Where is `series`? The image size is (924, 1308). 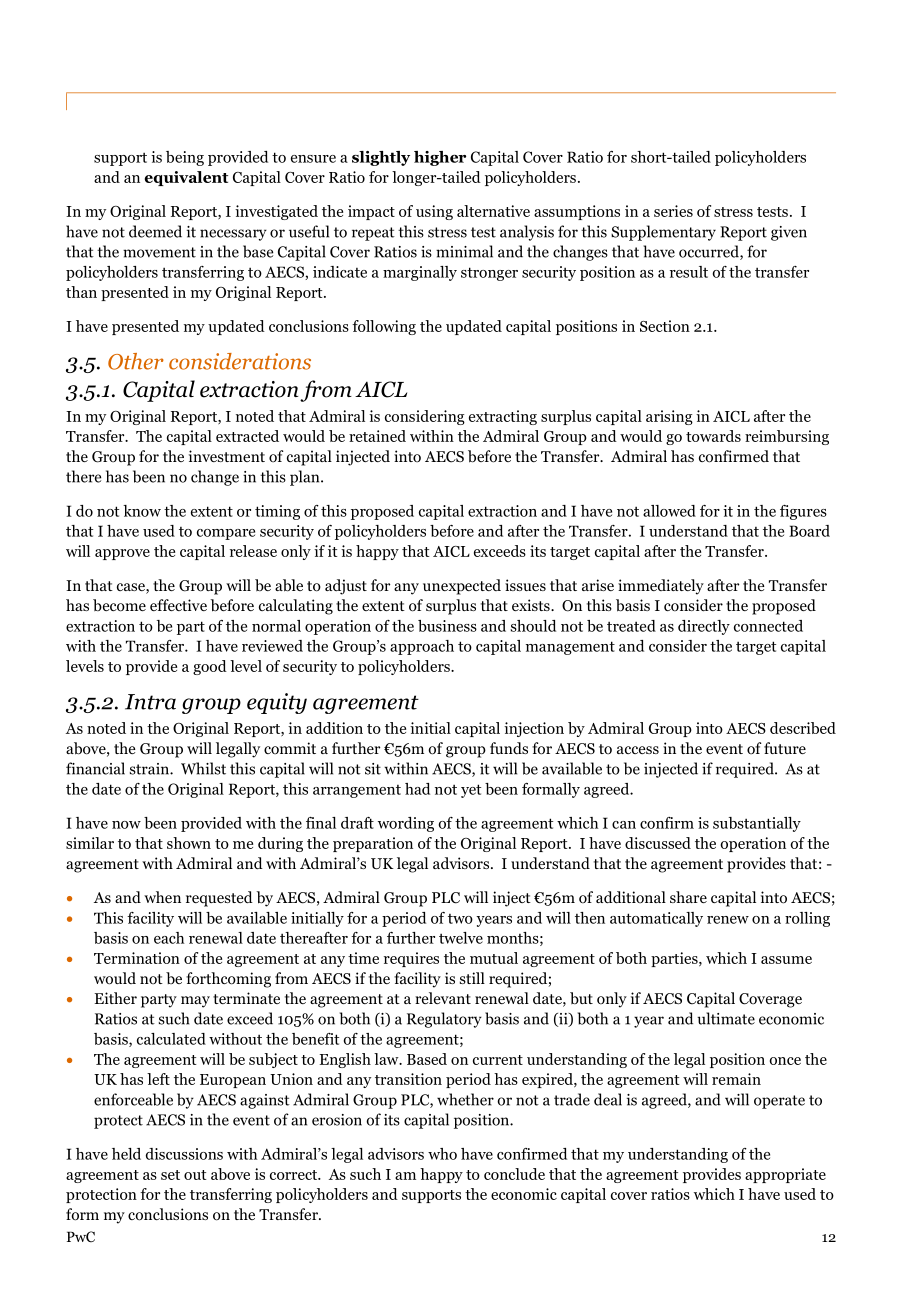
series is located at coordinates (673, 211).
